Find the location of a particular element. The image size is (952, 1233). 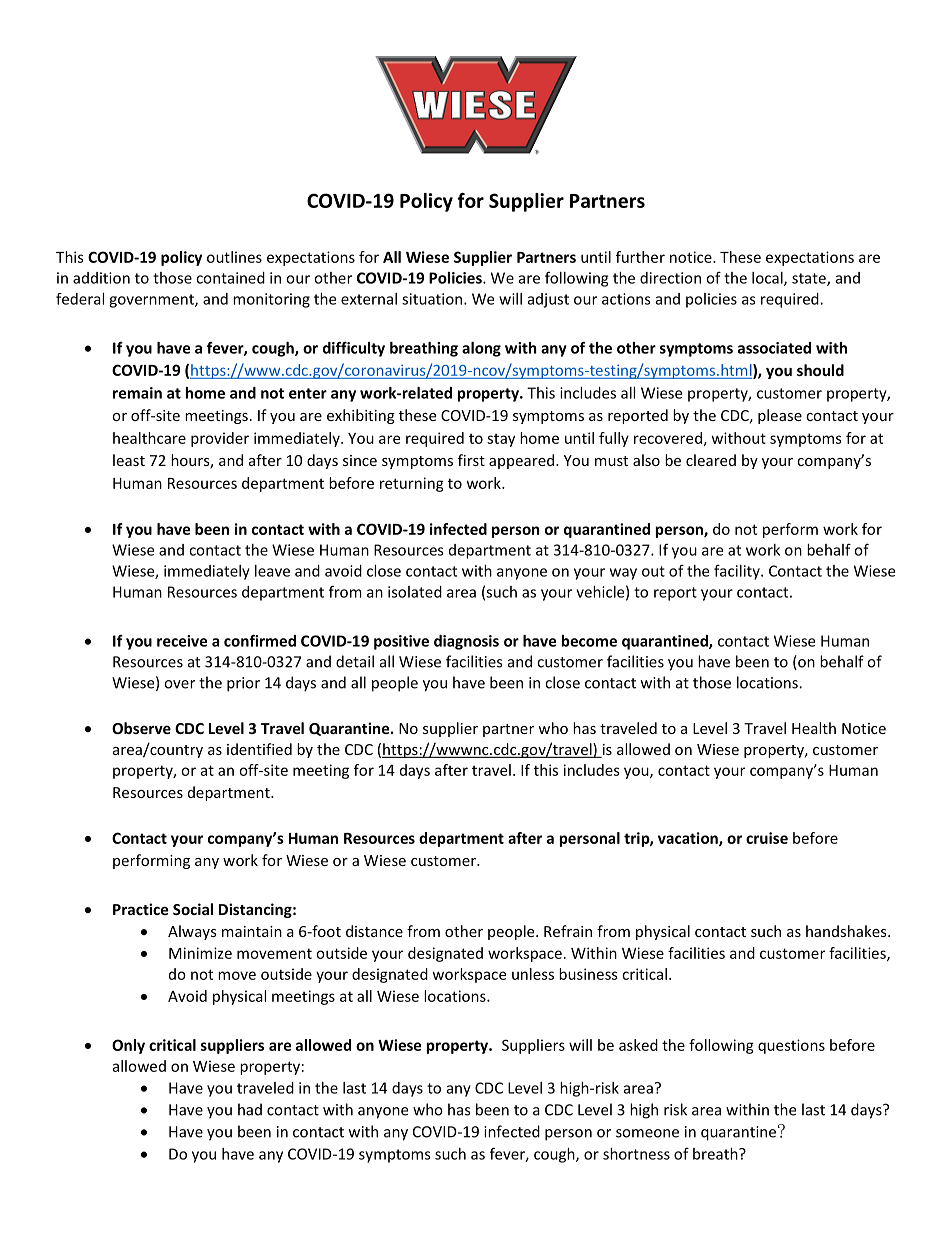

facility is located at coordinates (738, 572).
